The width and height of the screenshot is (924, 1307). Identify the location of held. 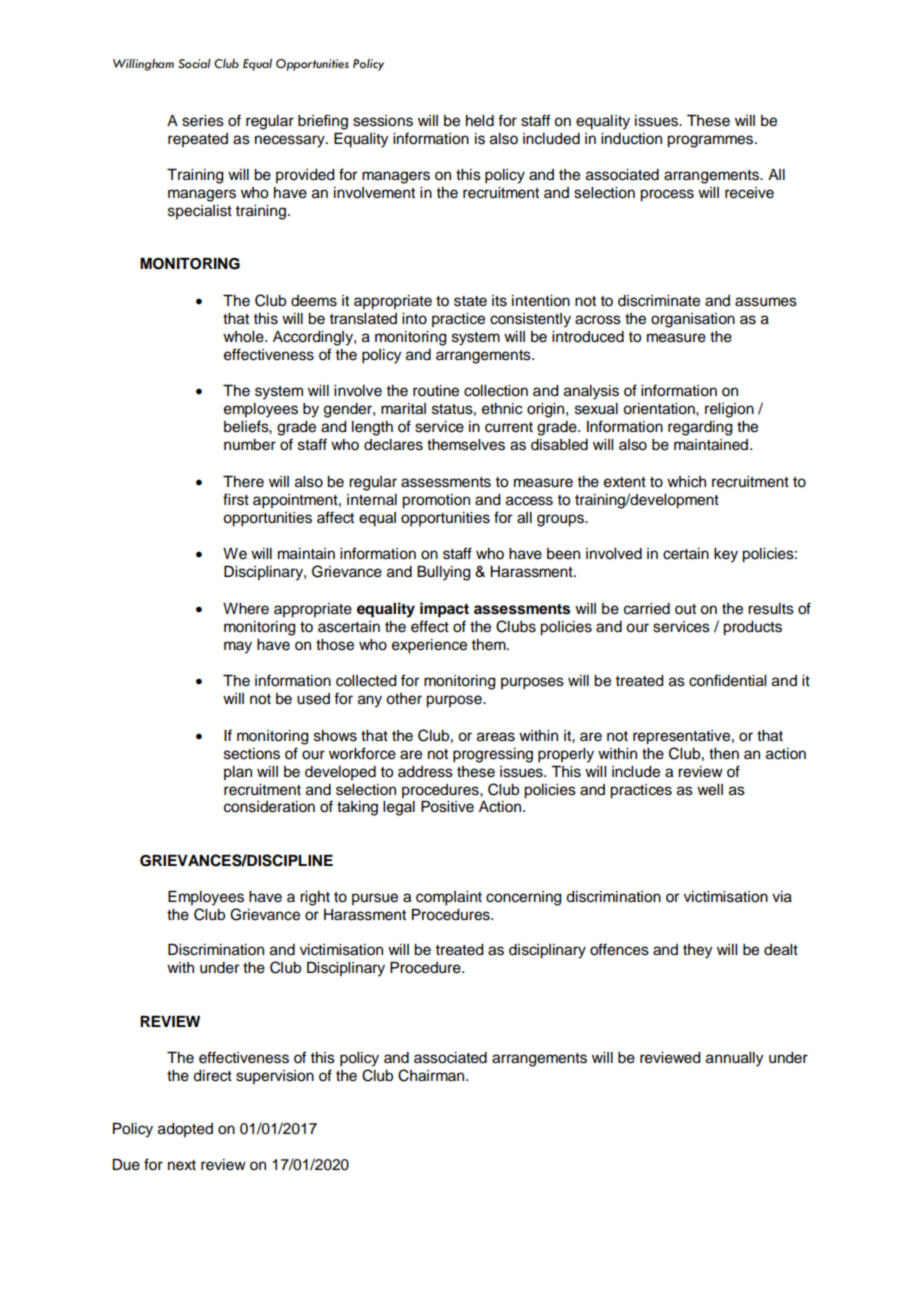
(480, 121).
